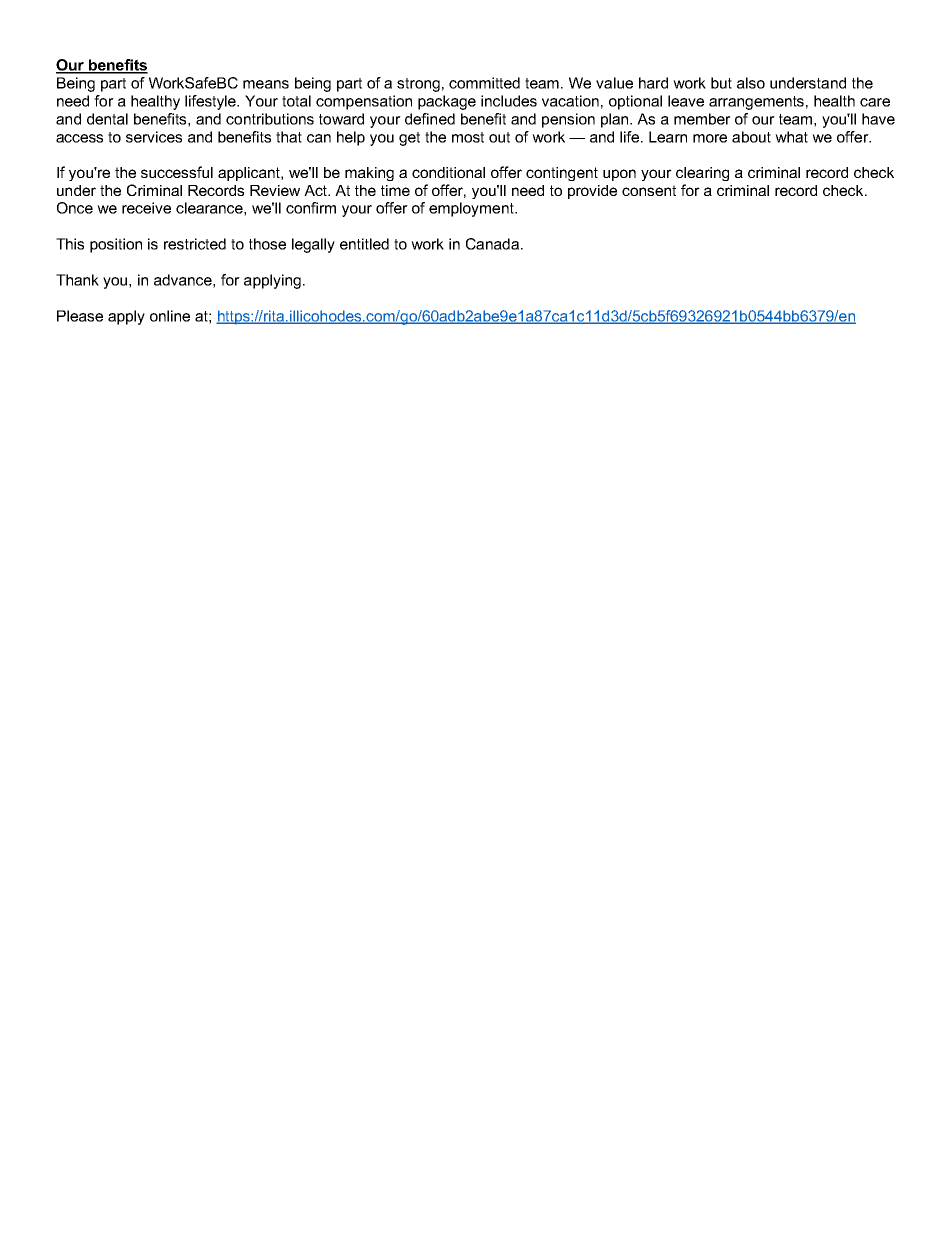 Image resolution: width=952 pixels, height=1233 pixels. I want to click on consent, so click(649, 190).
